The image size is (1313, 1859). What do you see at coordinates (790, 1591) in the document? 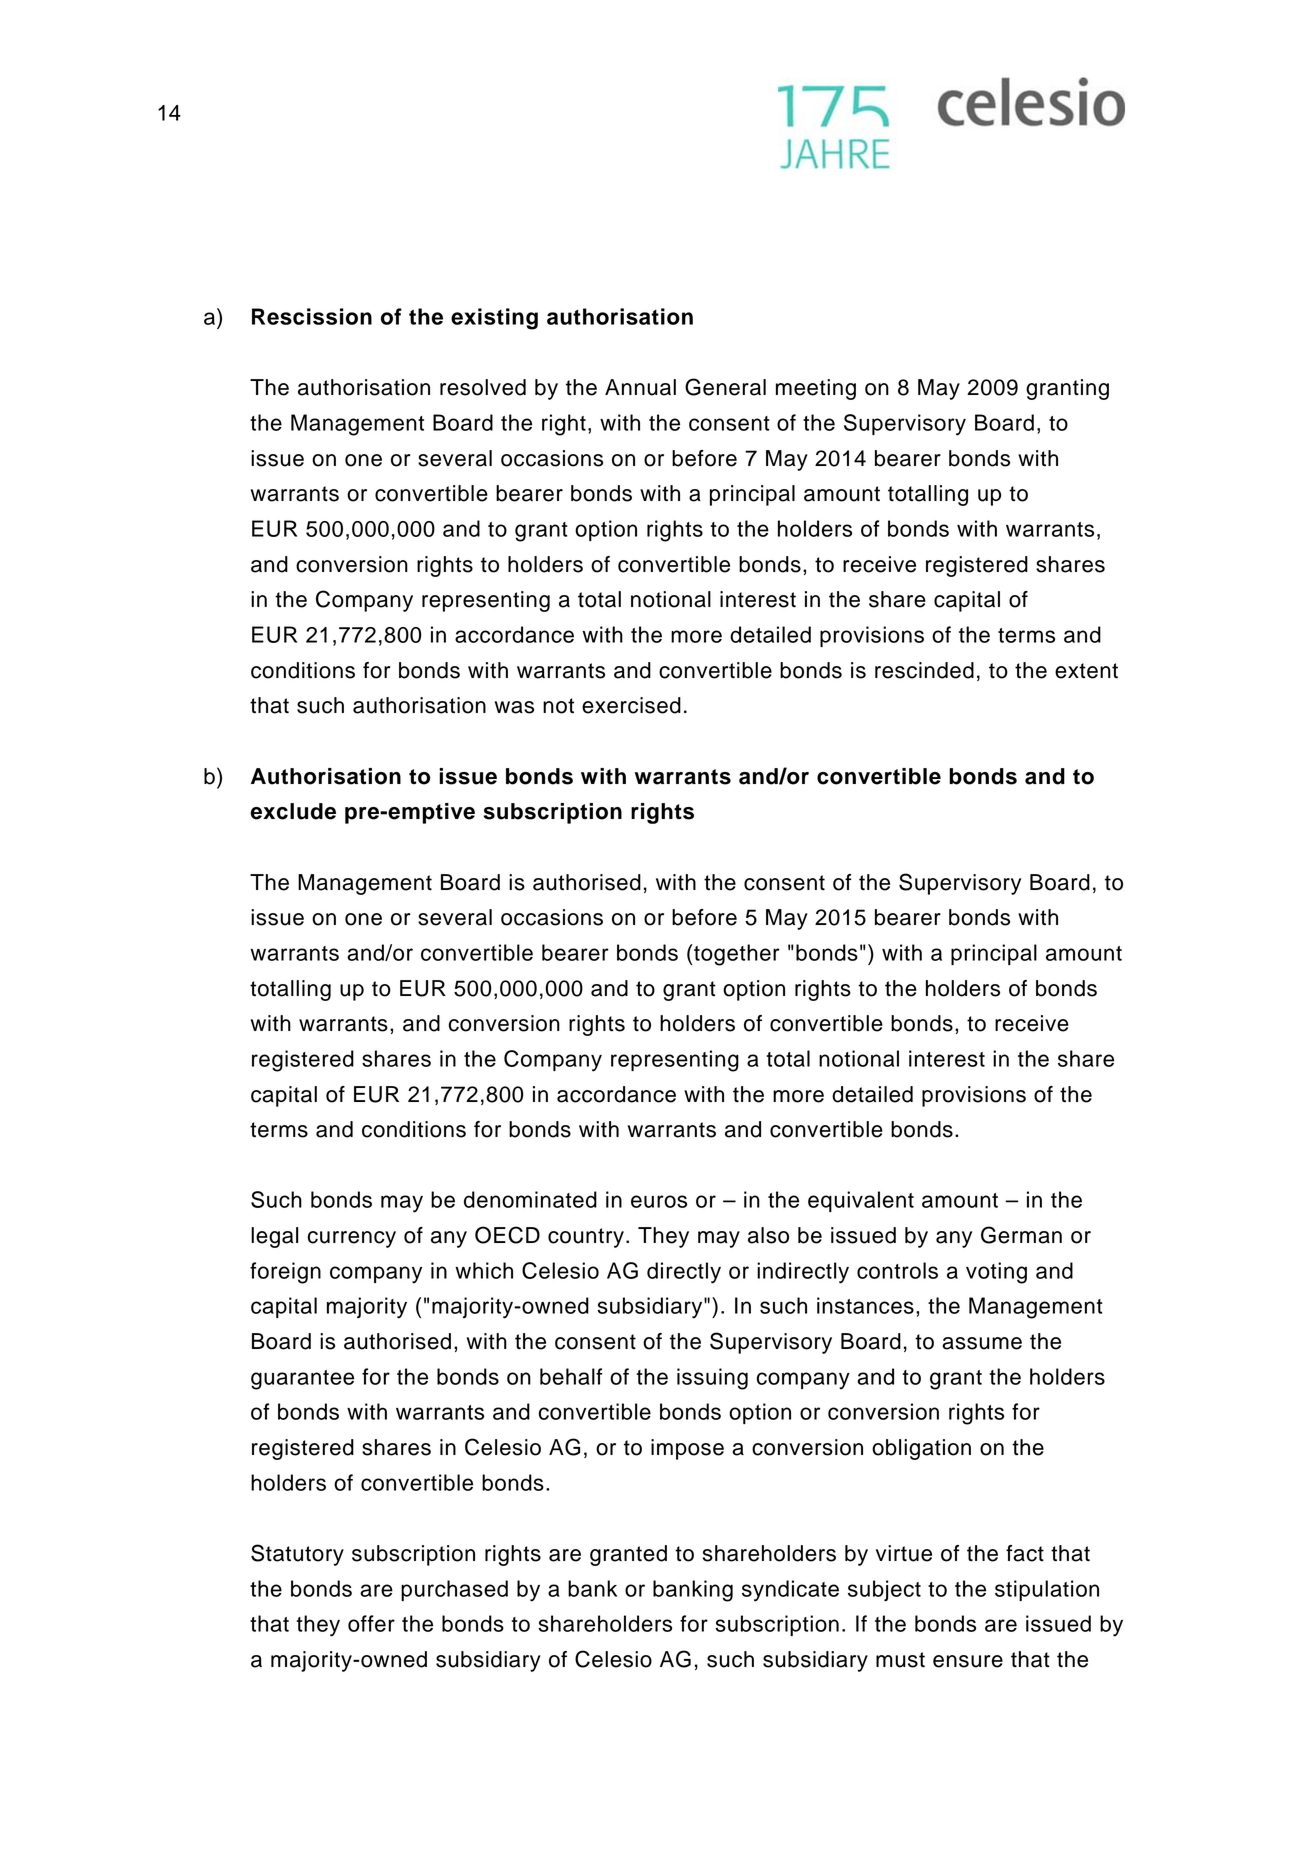
I see `syndicate` at bounding box center [790, 1591].
